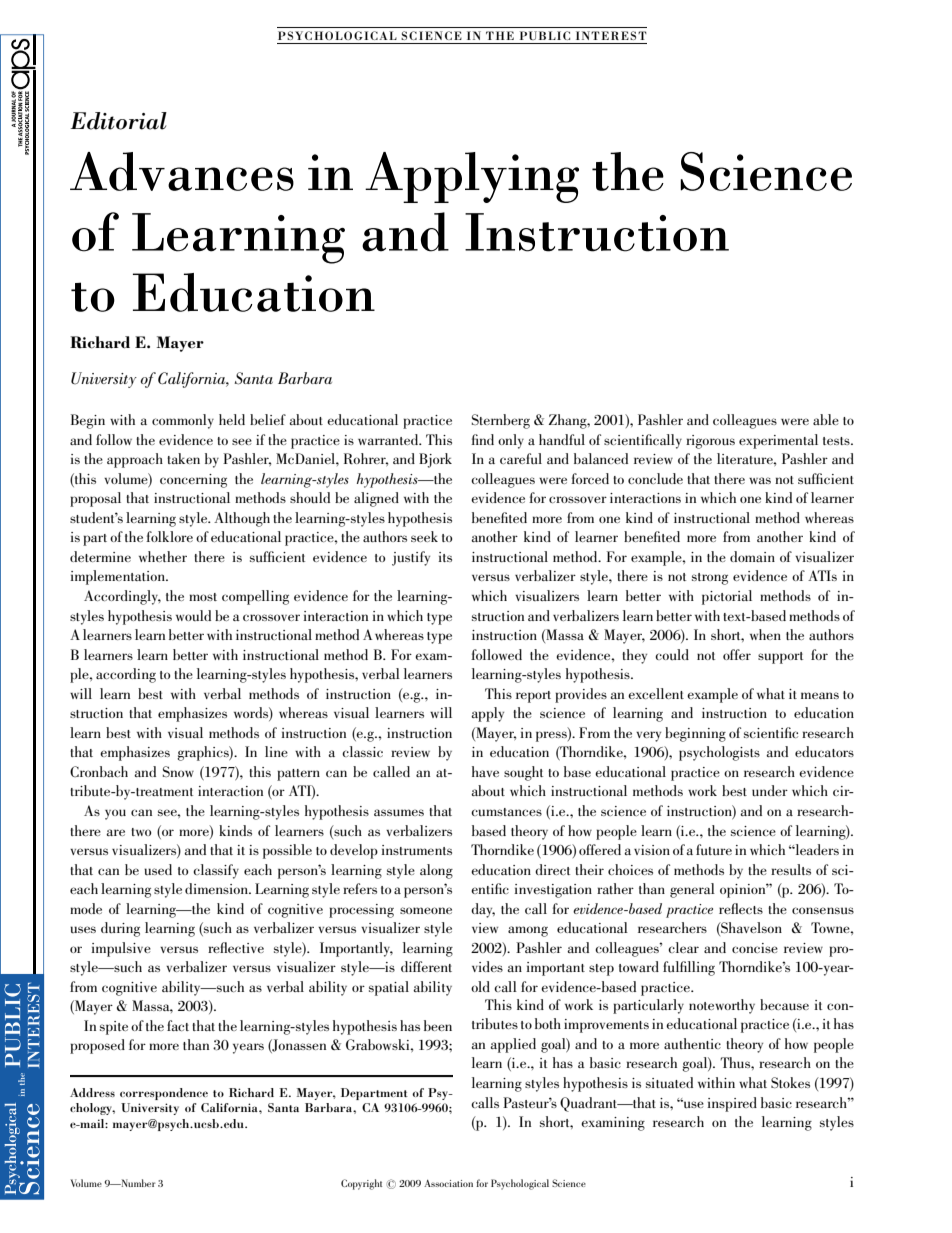 This screenshot has height=1233, width=952. What do you see at coordinates (752, 556) in the screenshot?
I see `domain` at bounding box center [752, 556].
